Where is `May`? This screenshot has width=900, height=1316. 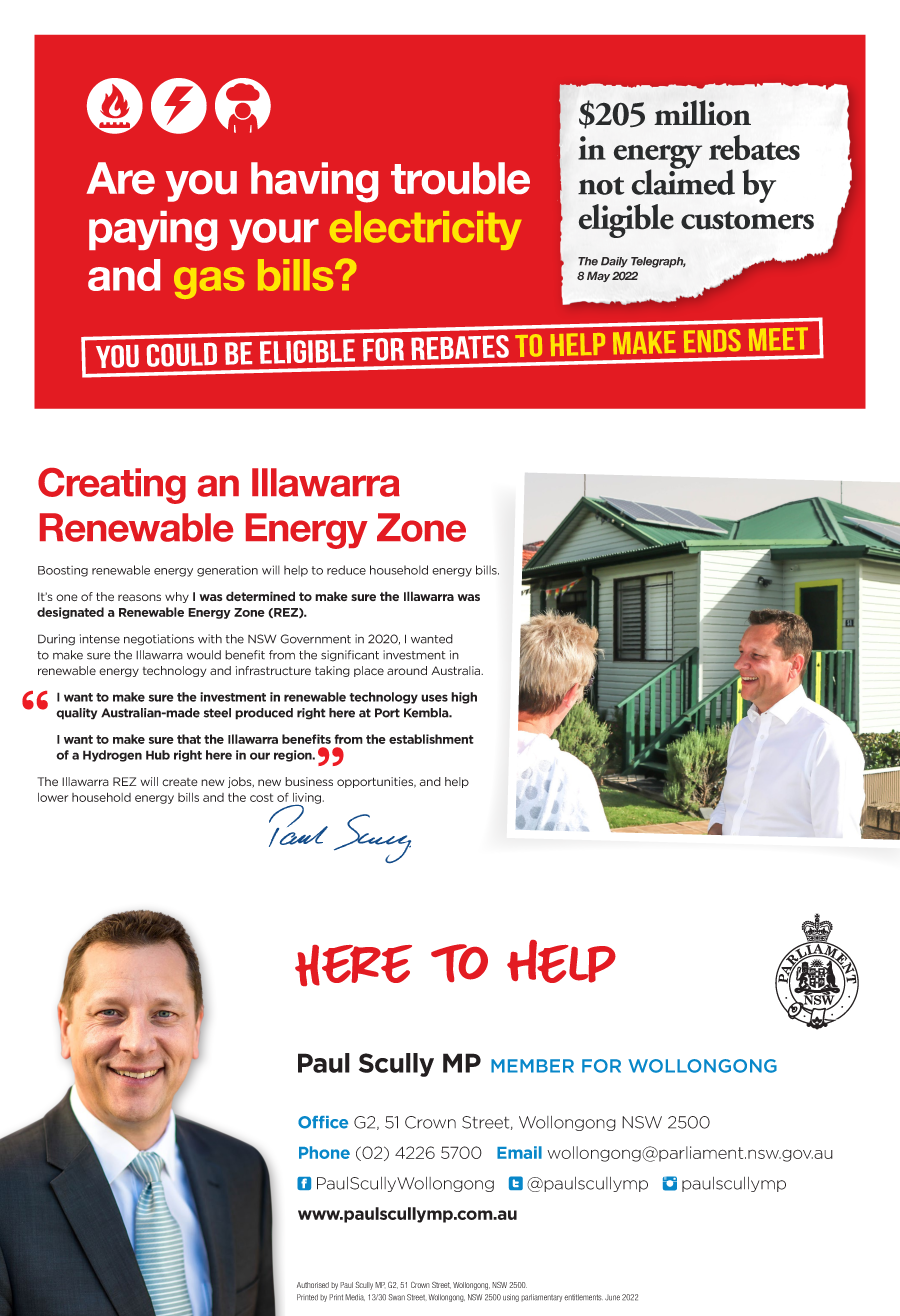
May is located at coordinates (598, 276).
